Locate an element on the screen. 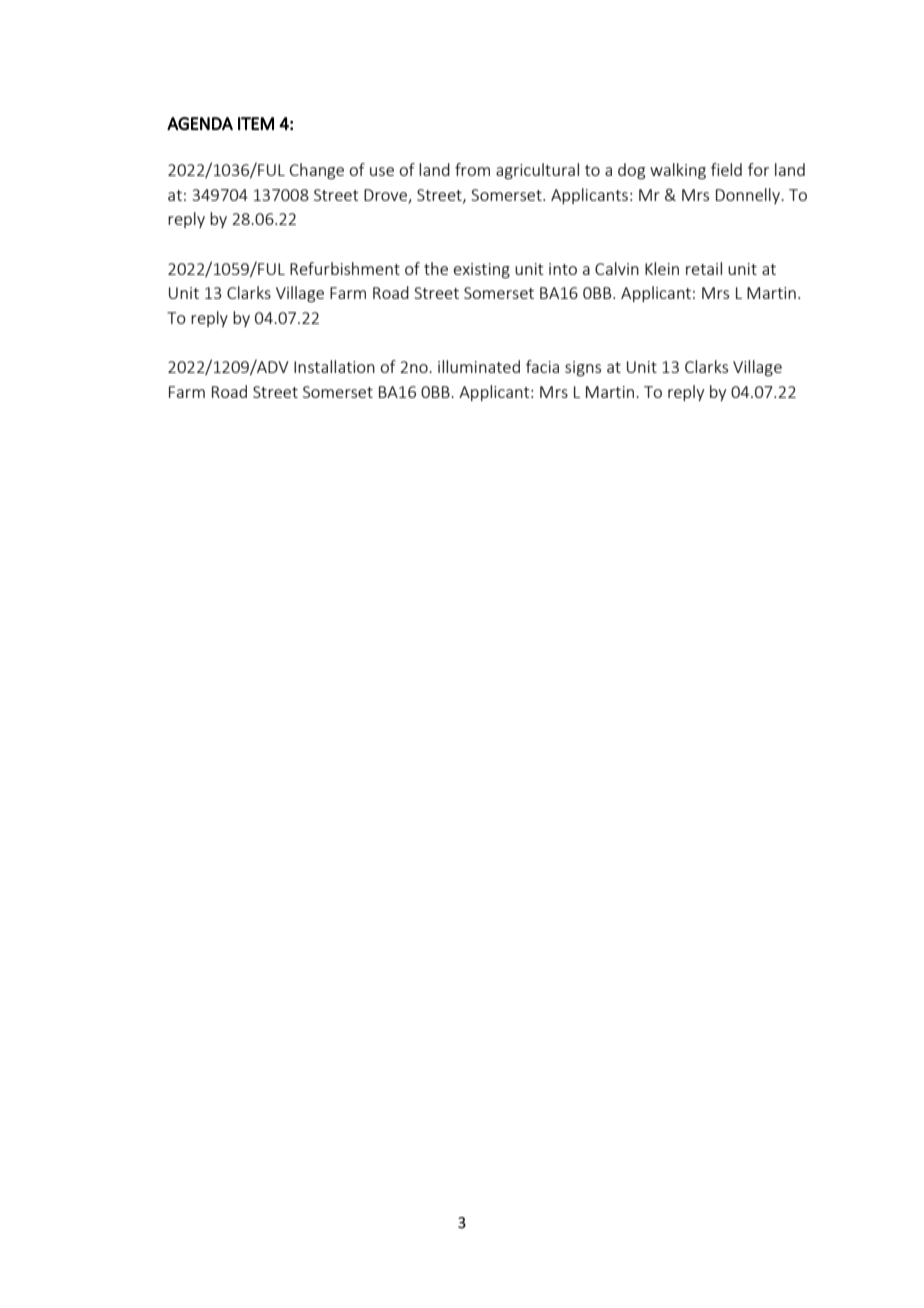  Klein is located at coordinates (662, 268).
